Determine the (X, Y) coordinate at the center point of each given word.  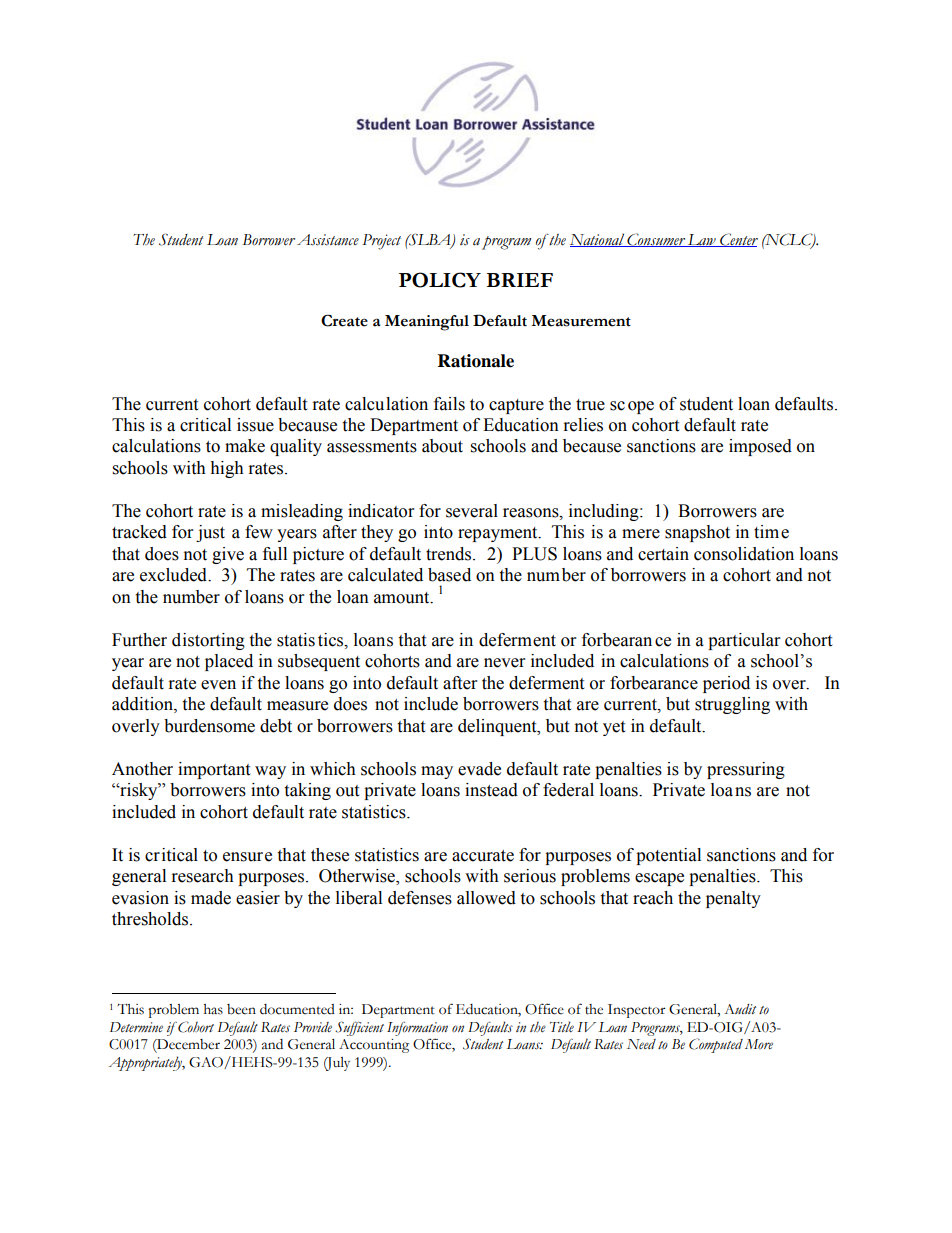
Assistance (328, 240)
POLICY (440, 280)
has (213, 1009)
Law (702, 240)
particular (744, 641)
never (504, 663)
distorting (208, 641)
